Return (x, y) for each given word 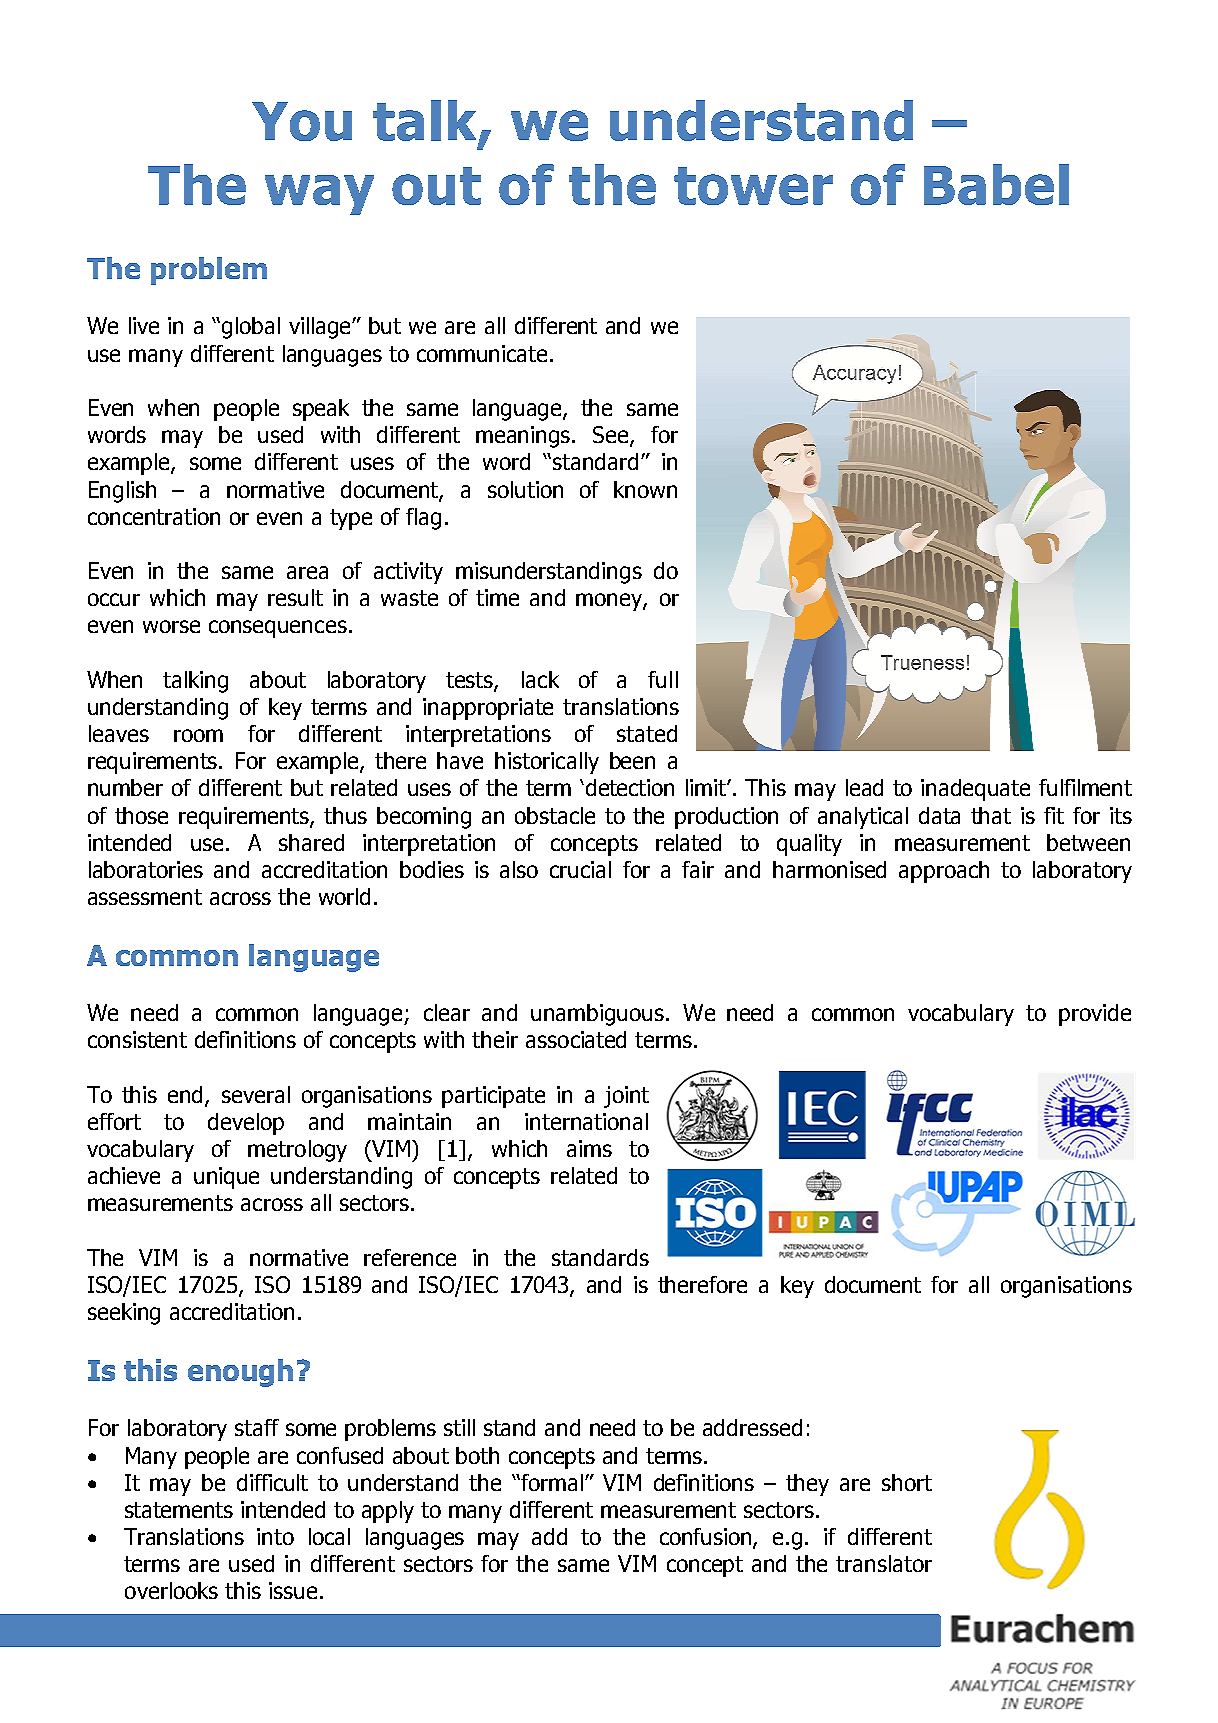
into (275, 1536)
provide (1095, 1015)
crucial (580, 869)
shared (311, 842)
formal (552, 1482)
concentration (154, 516)
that (991, 815)
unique (226, 1178)
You (302, 121)
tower (753, 186)
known (645, 489)
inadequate (975, 790)
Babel (996, 184)
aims (589, 1148)
